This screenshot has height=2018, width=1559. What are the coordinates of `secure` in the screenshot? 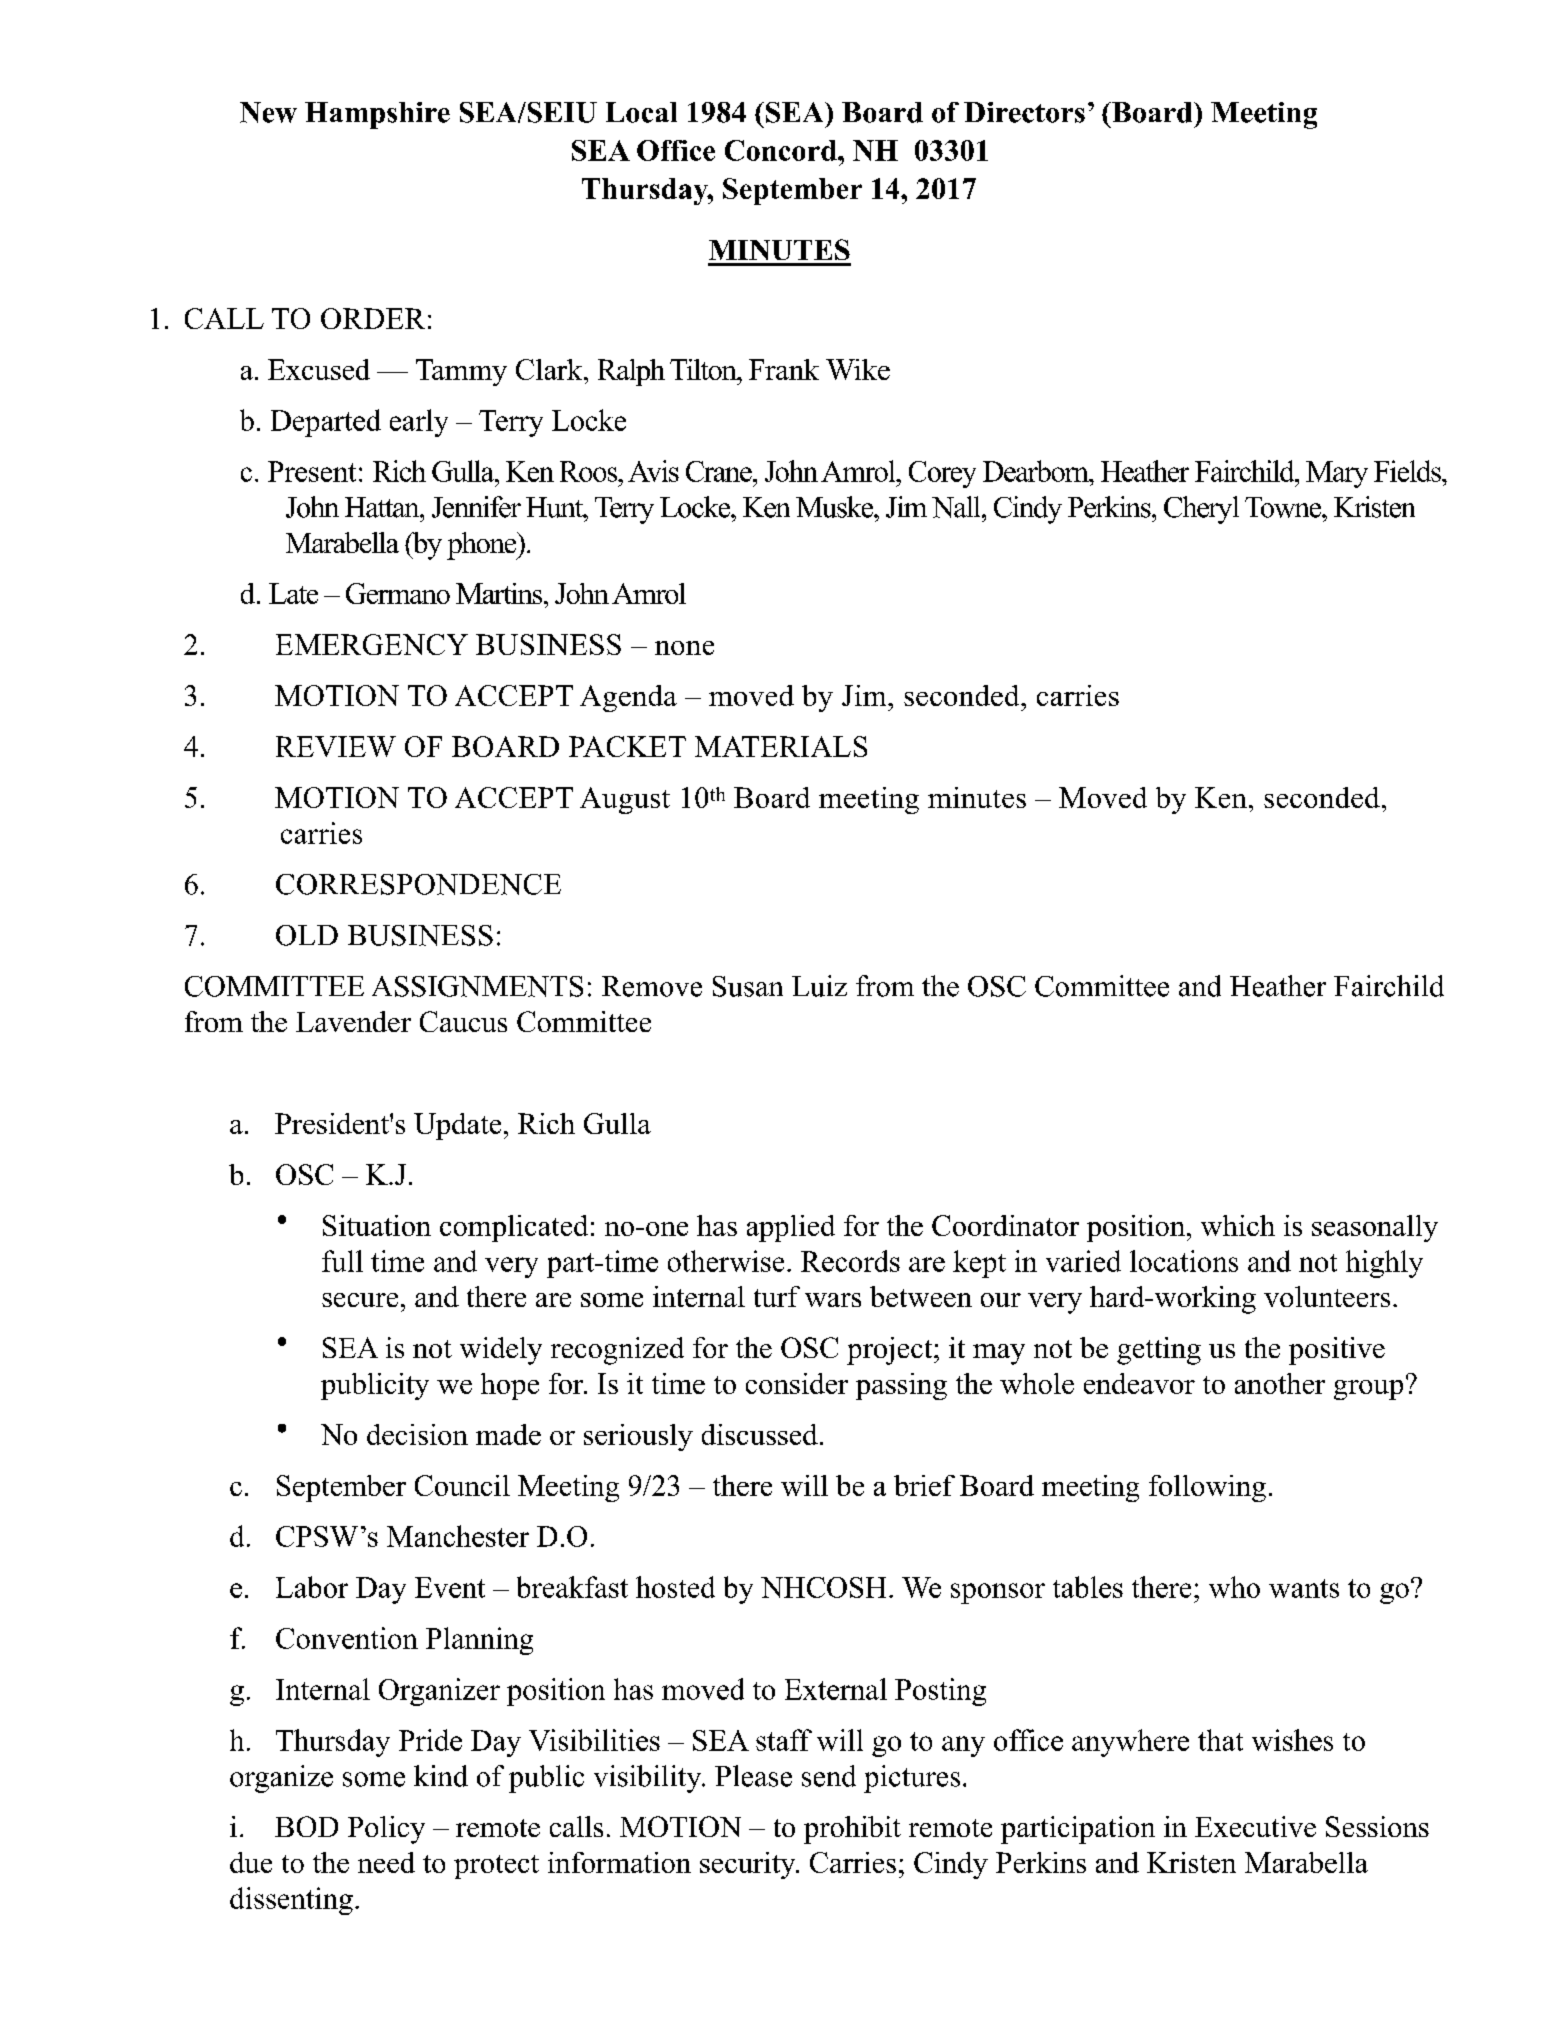 It's located at (360, 1300).
